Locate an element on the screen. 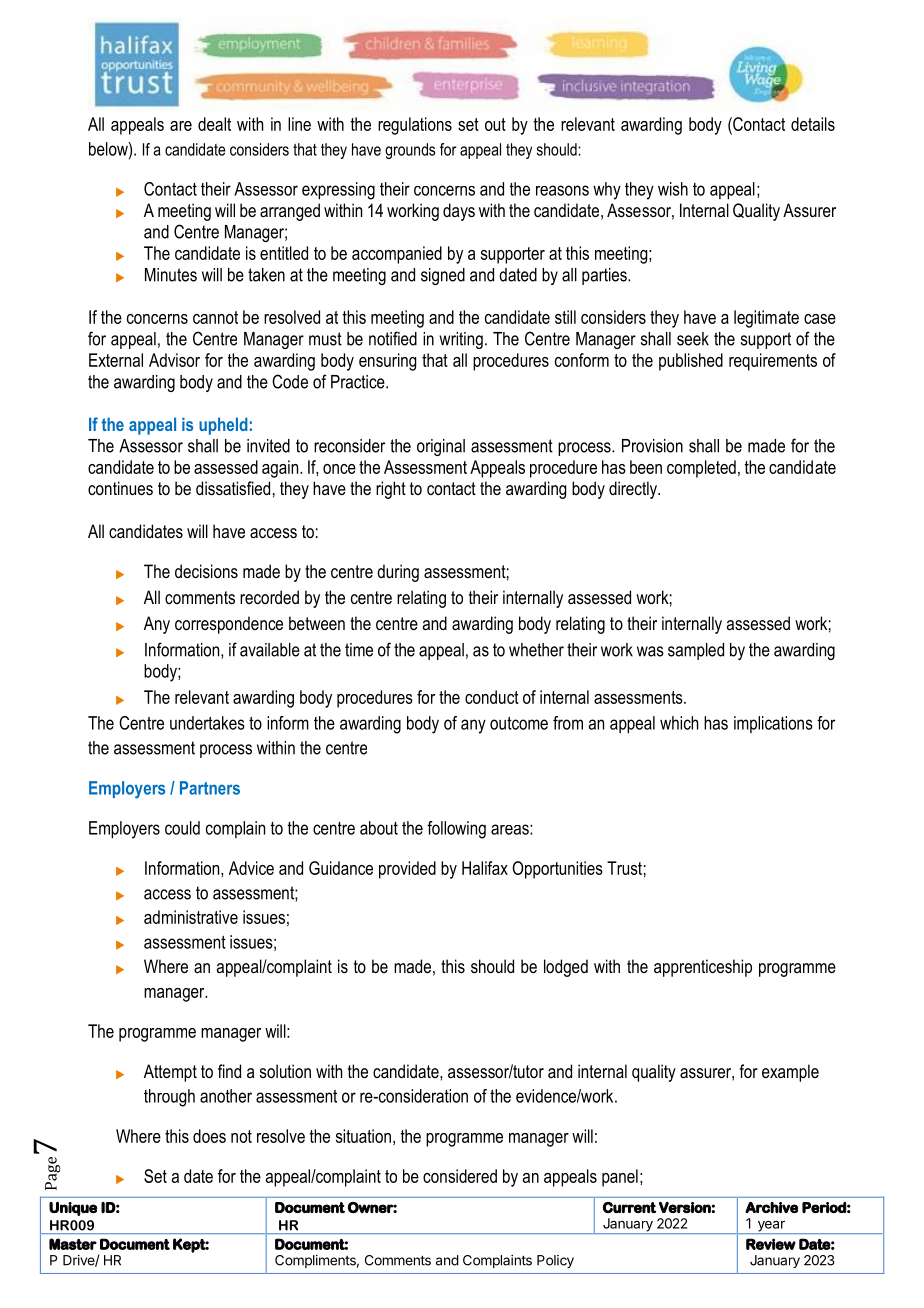 This screenshot has height=1308, width=924. Master is located at coordinates (73, 1244).
